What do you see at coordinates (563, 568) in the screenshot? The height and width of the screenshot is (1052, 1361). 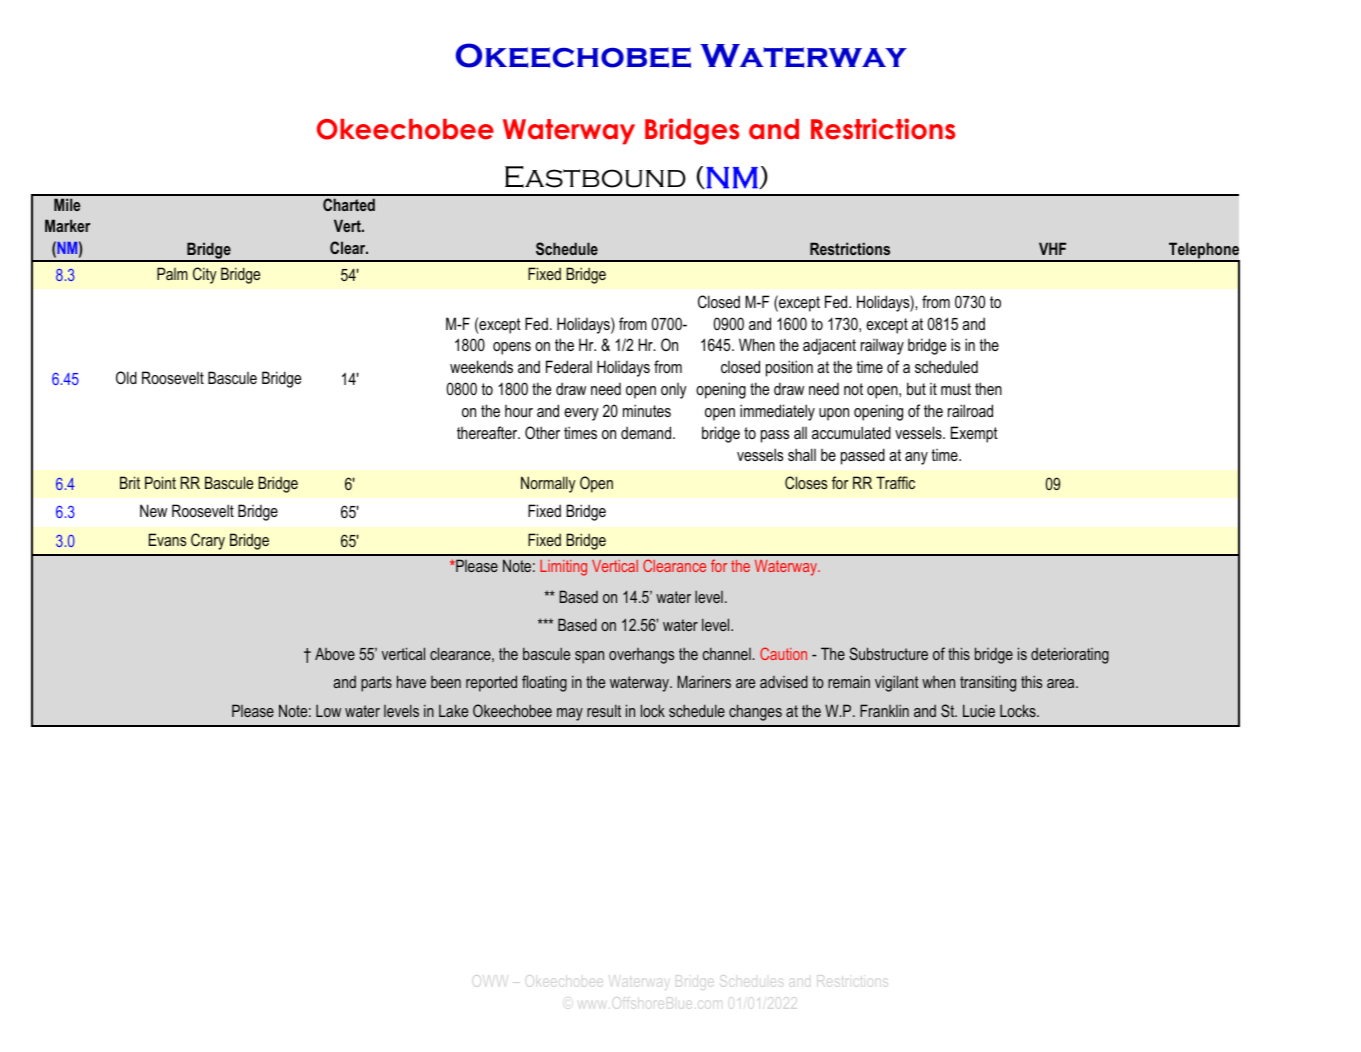 I see `Limiting` at bounding box center [563, 568].
